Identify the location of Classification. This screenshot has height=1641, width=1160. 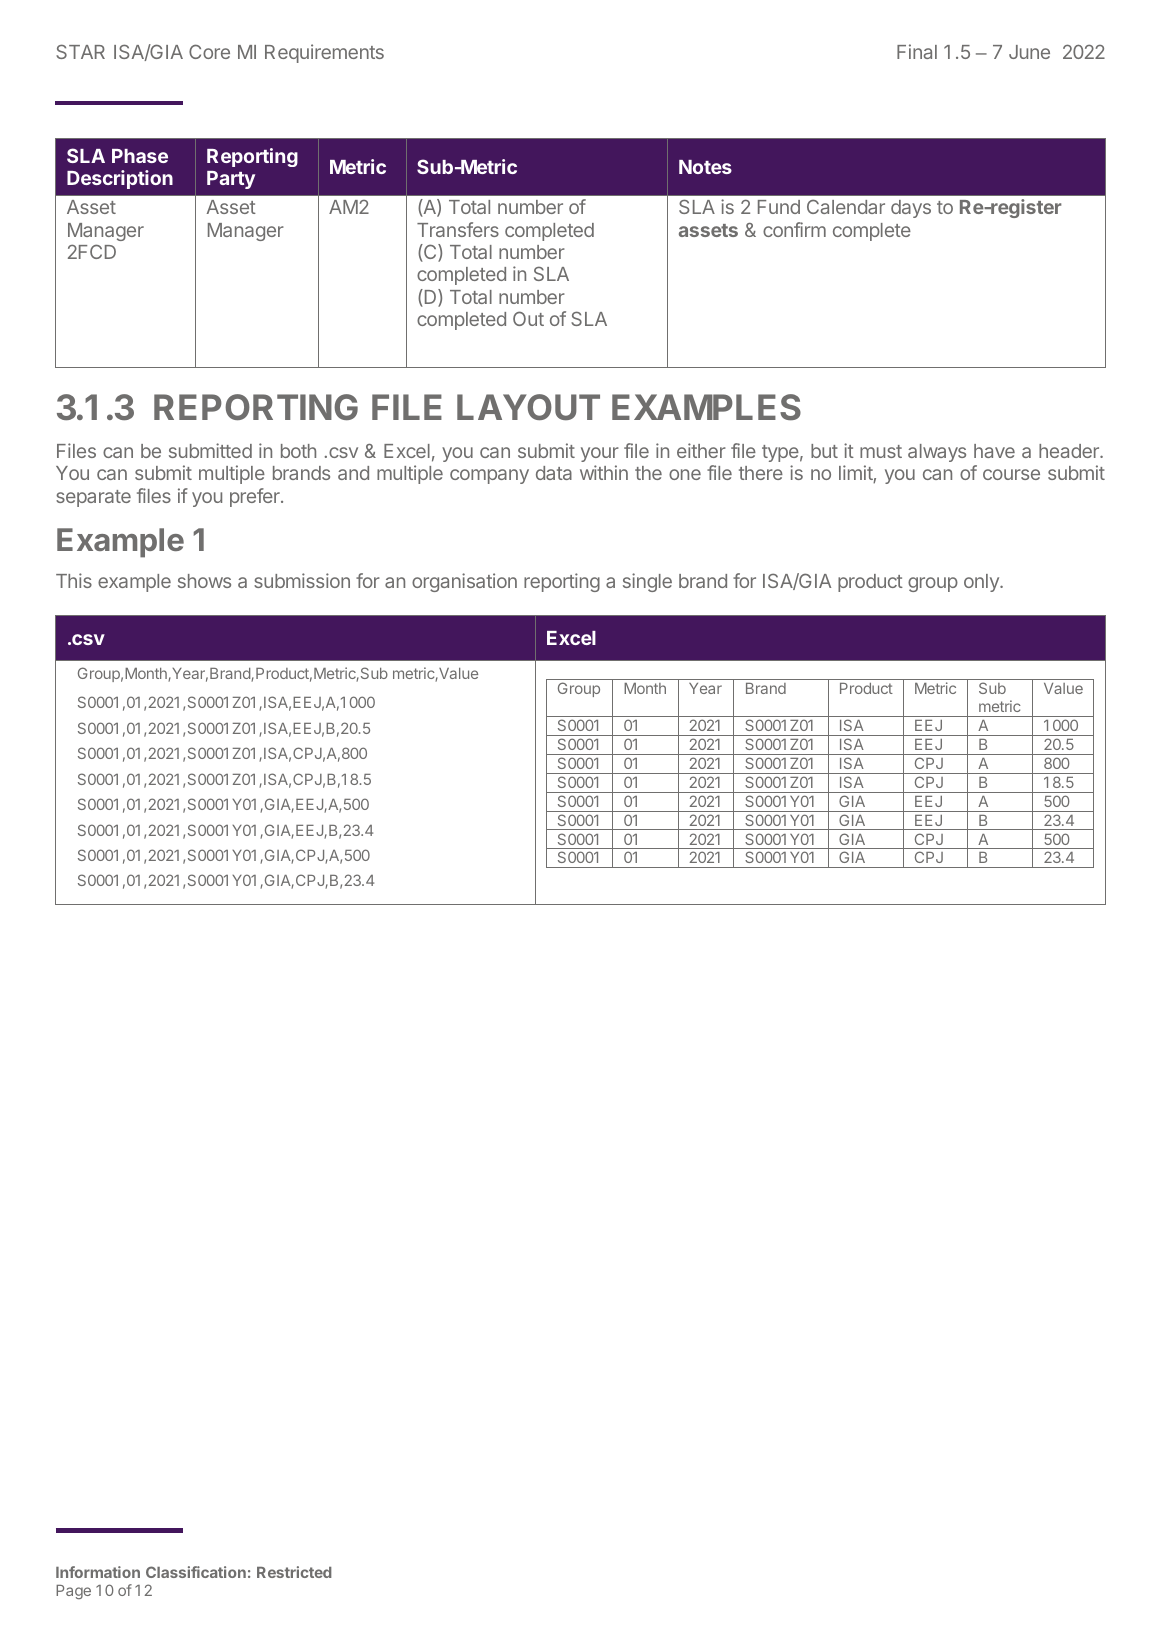
(196, 1572).
